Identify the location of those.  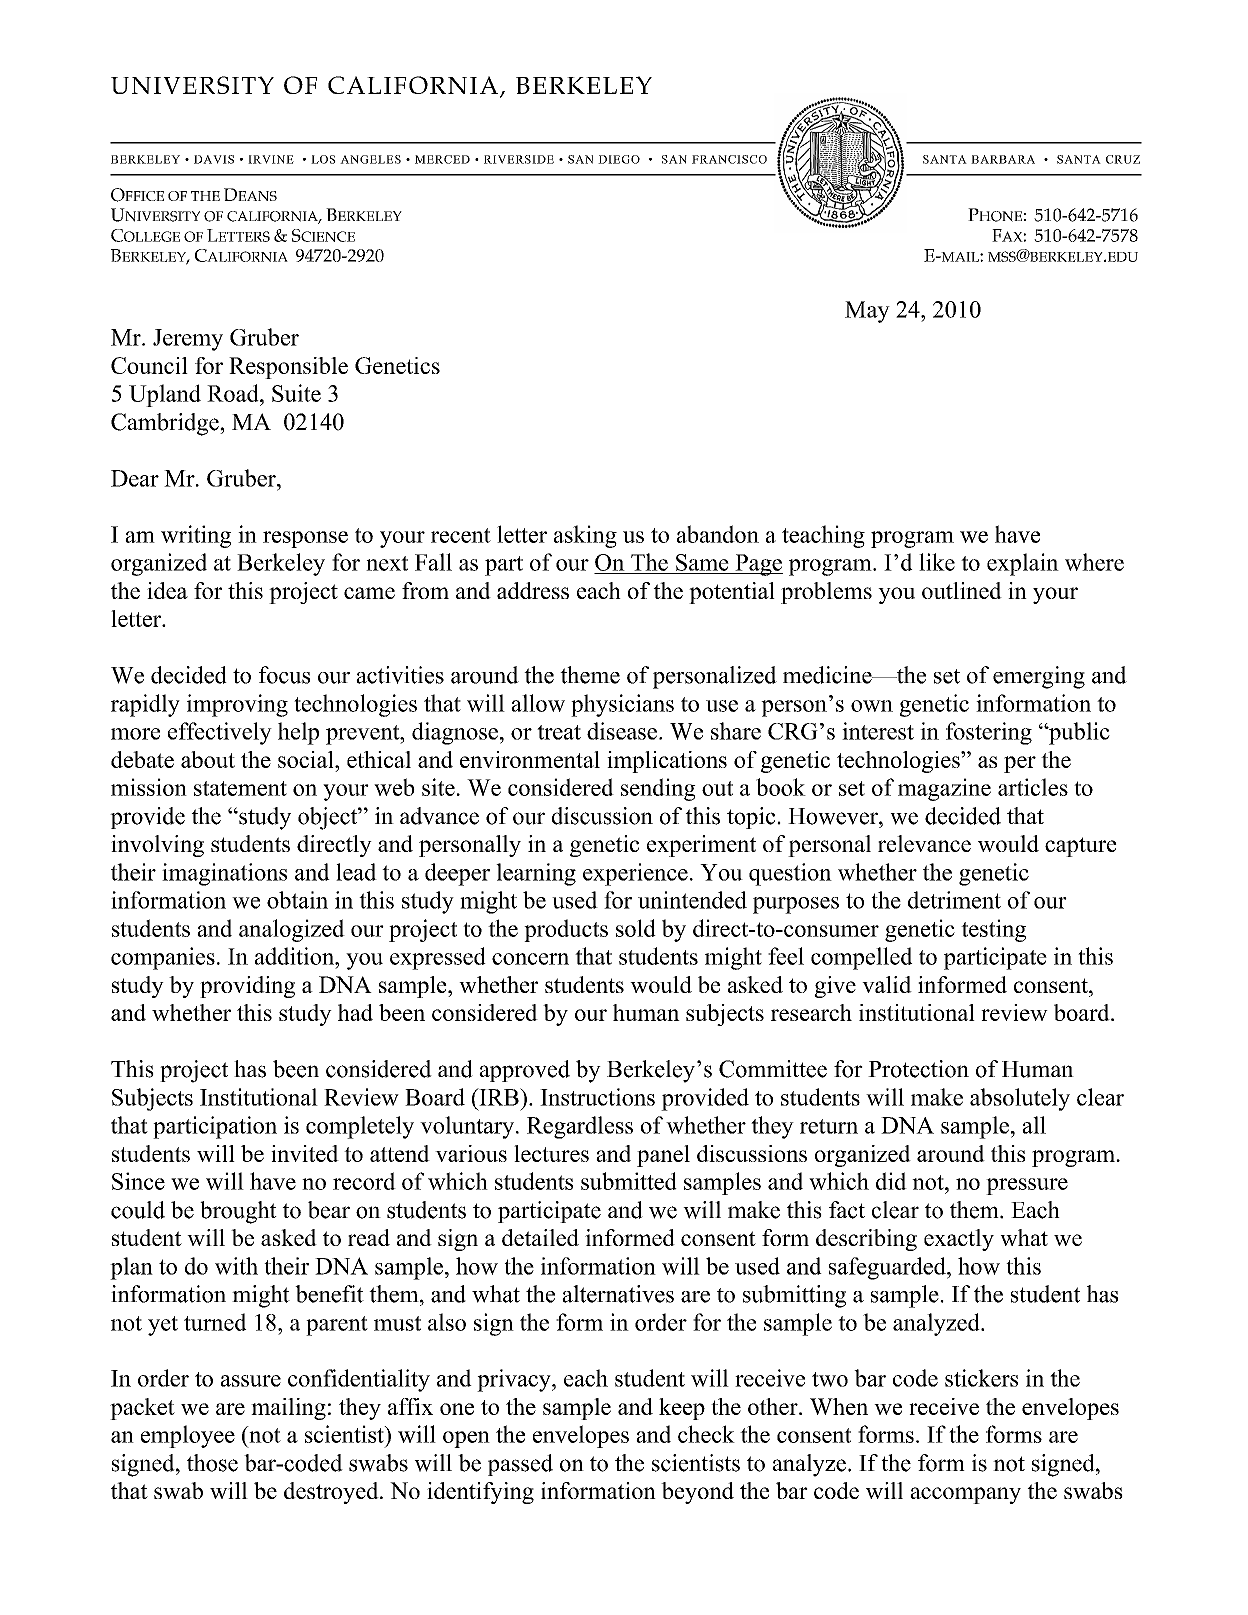
(212, 1463).
